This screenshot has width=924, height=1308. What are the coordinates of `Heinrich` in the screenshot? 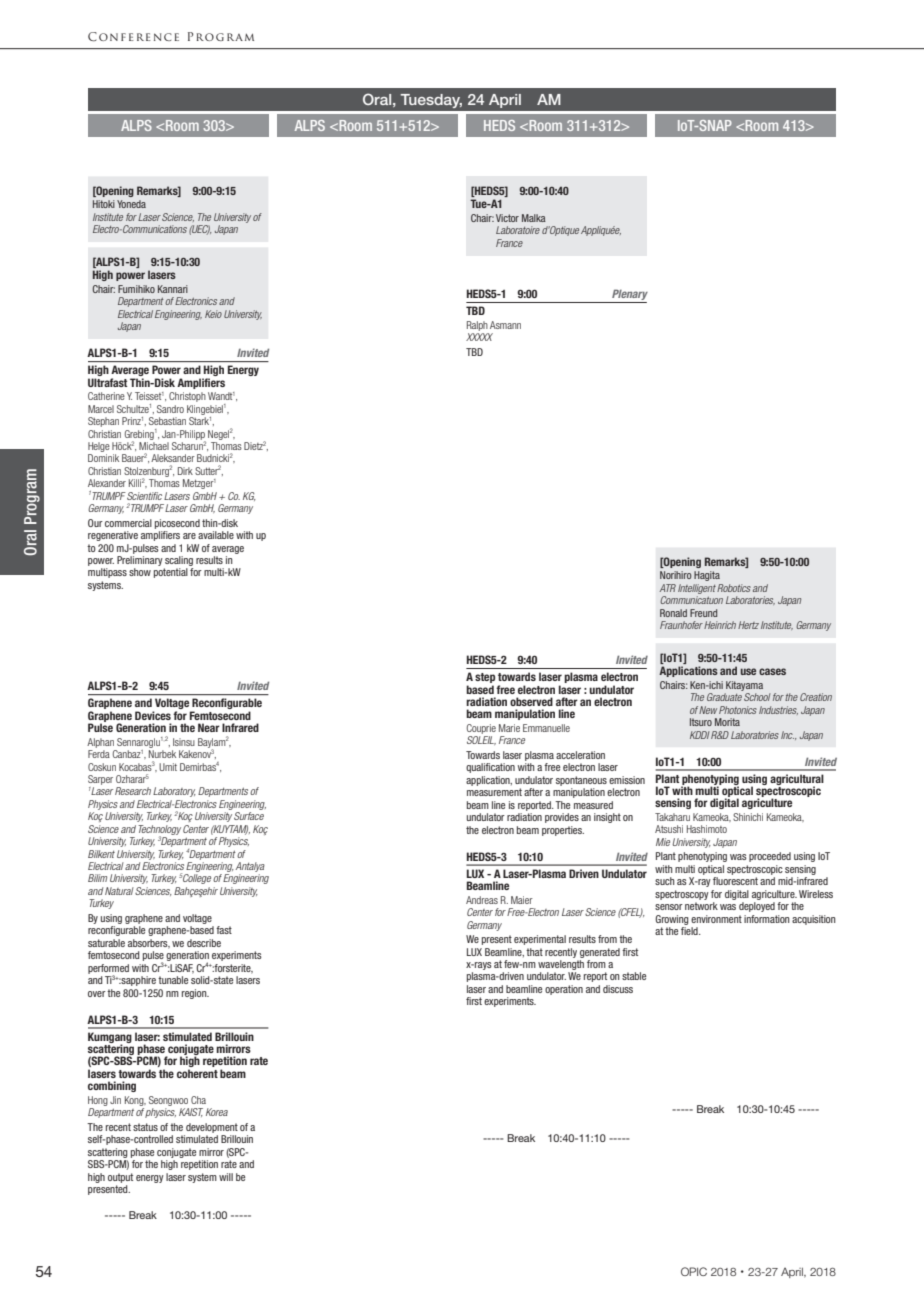 It's located at (720, 625).
